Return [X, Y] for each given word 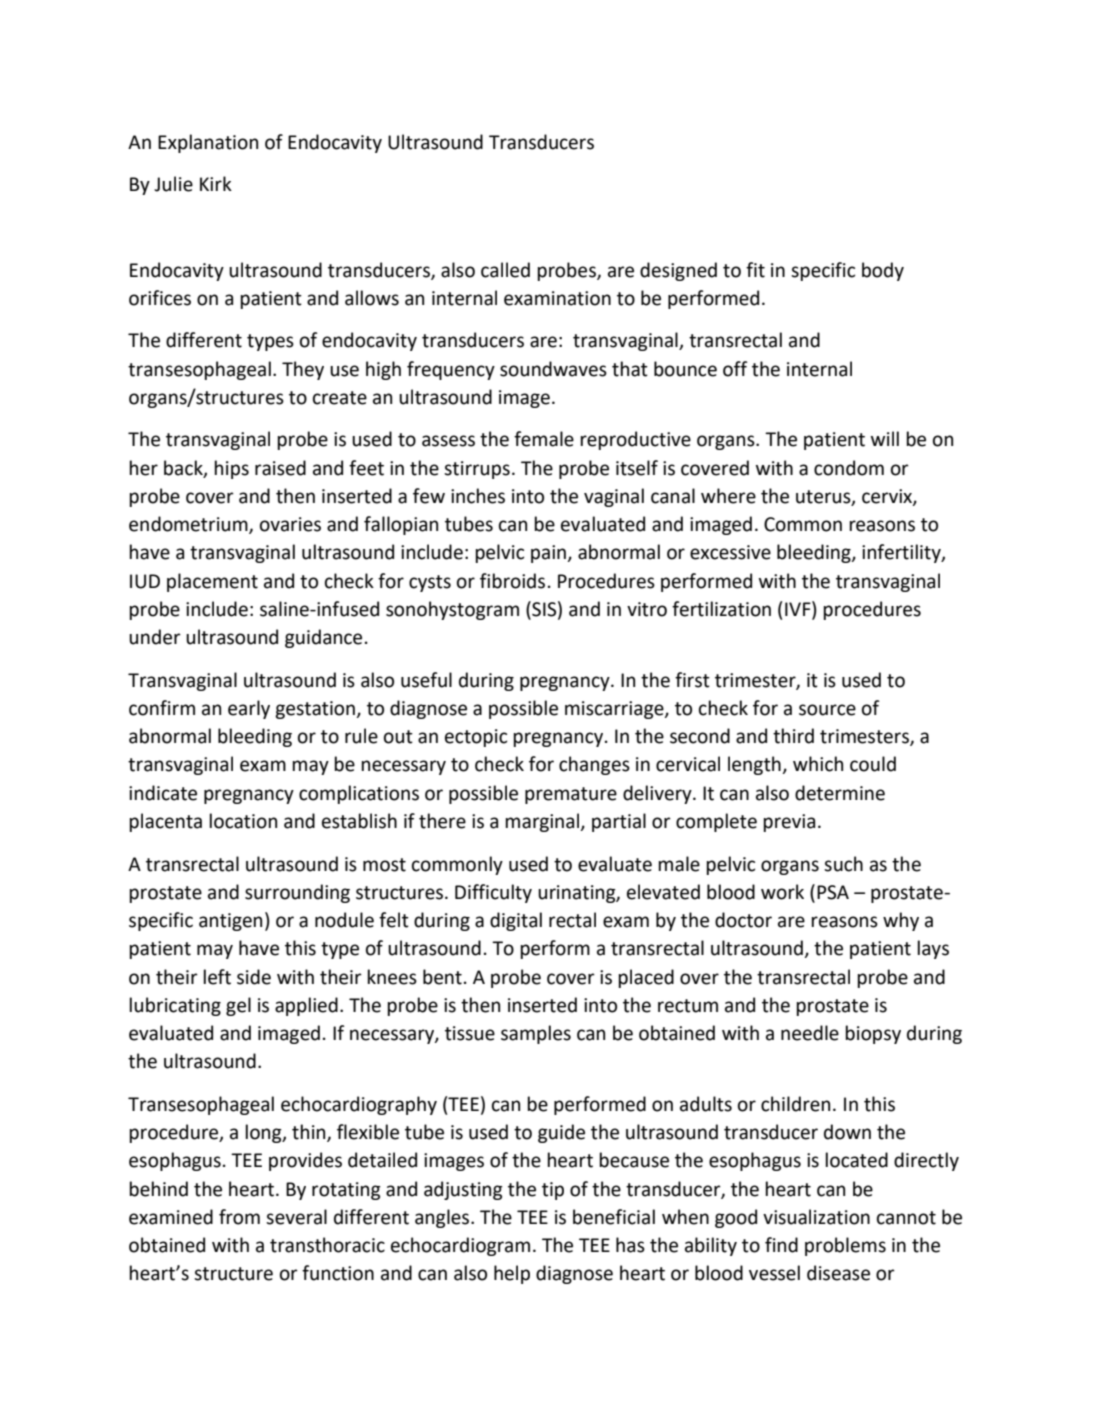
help [512, 1274]
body [883, 271]
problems [845, 1246]
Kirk [216, 183]
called [505, 270]
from [239, 1217]
